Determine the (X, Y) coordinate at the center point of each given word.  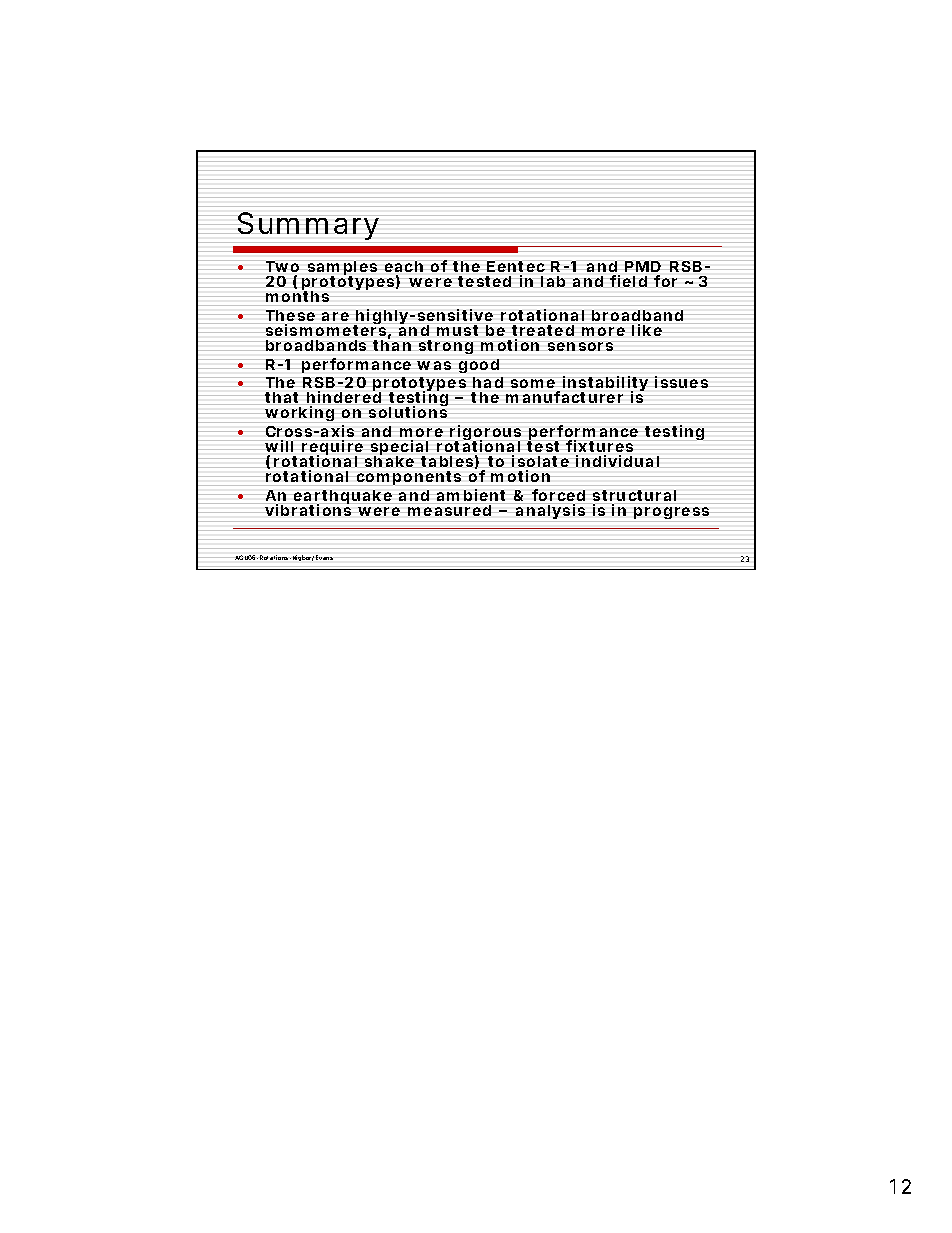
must (457, 330)
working (299, 413)
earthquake (343, 498)
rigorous (484, 434)
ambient (471, 495)
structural (634, 495)
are (335, 316)
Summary (308, 226)
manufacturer (564, 397)
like (647, 330)
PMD (643, 266)
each (404, 266)
